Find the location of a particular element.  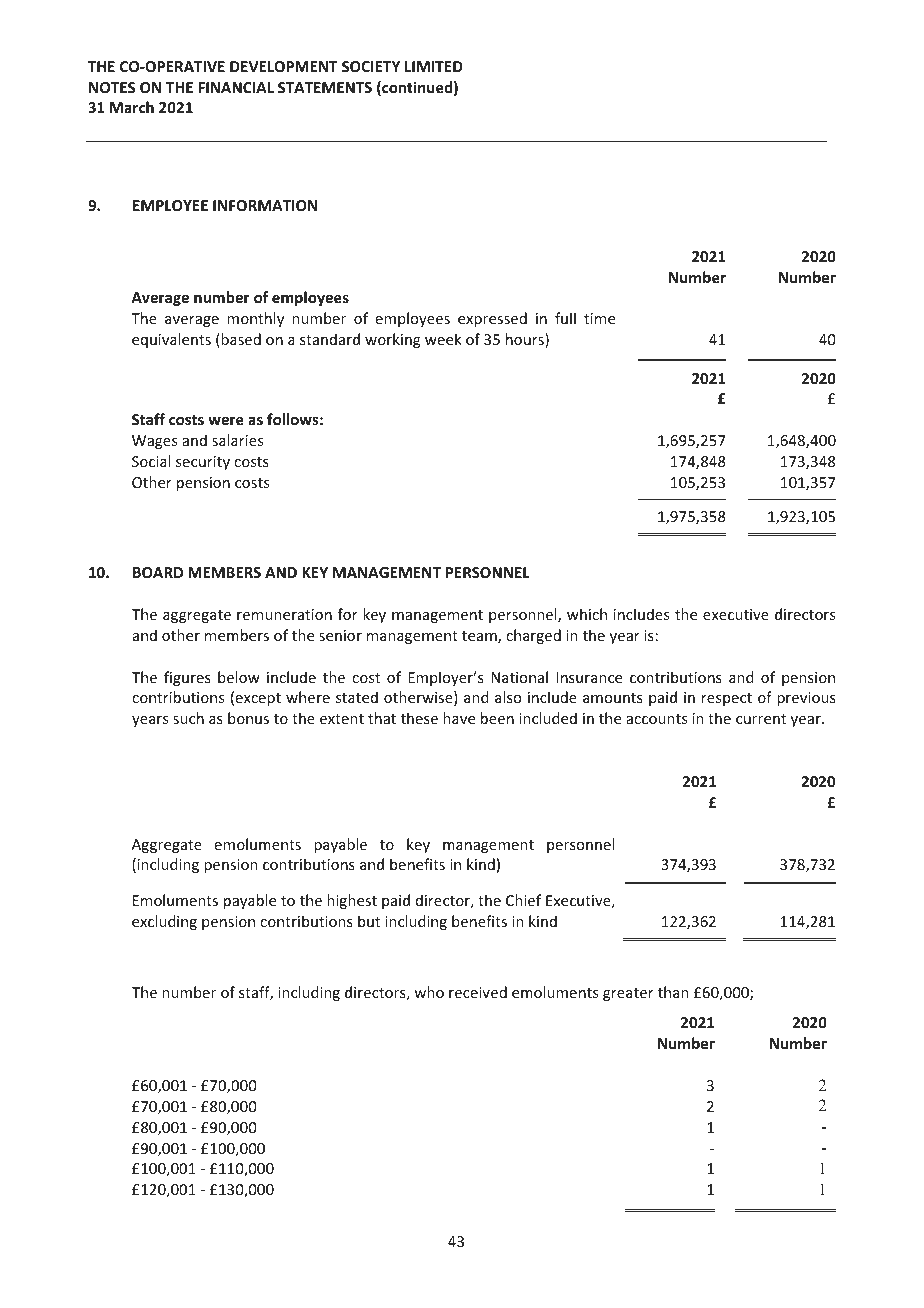

team is located at coordinates (480, 637).
